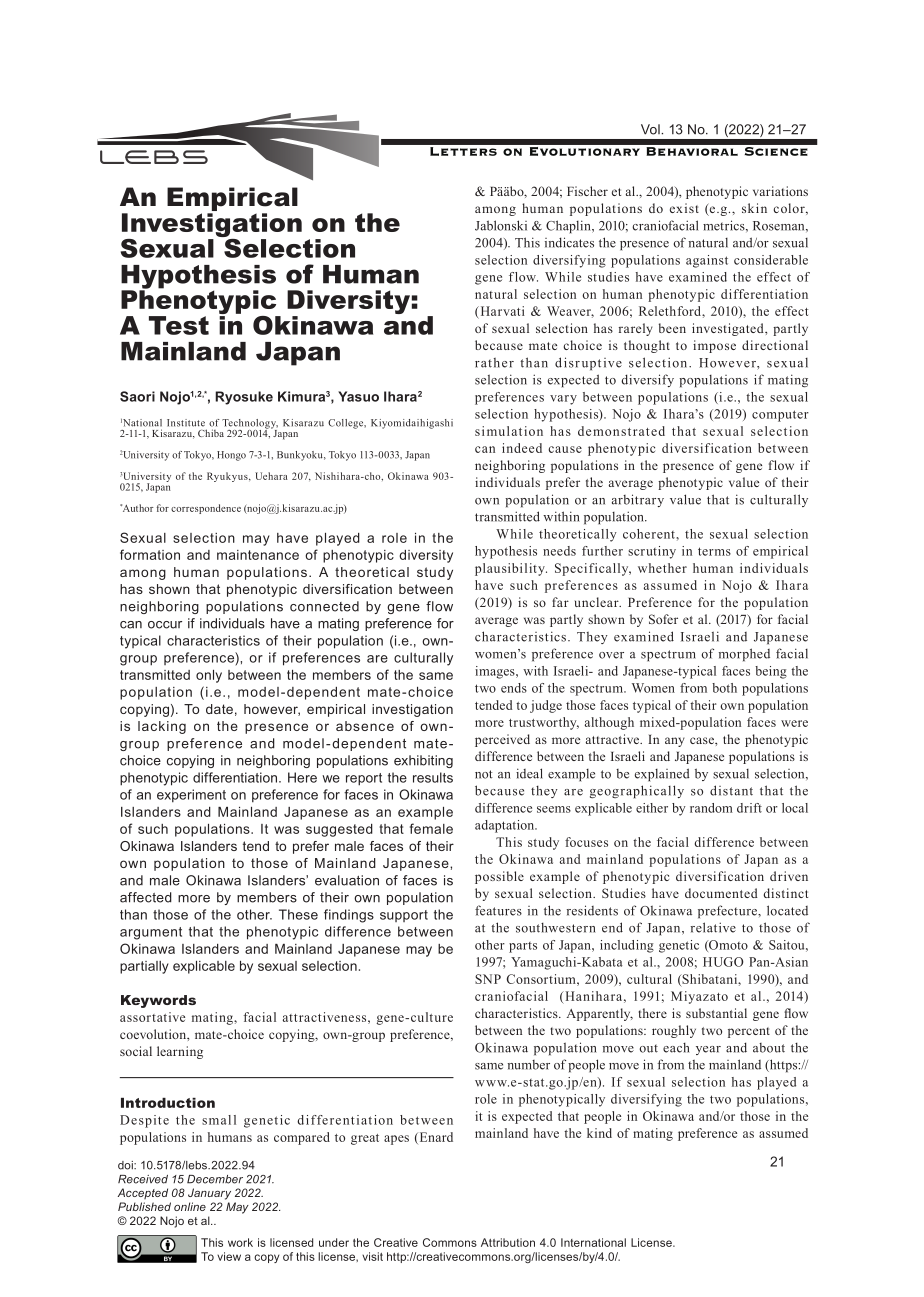 The image size is (924, 1297). I want to click on metrics, so click(725, 225).
